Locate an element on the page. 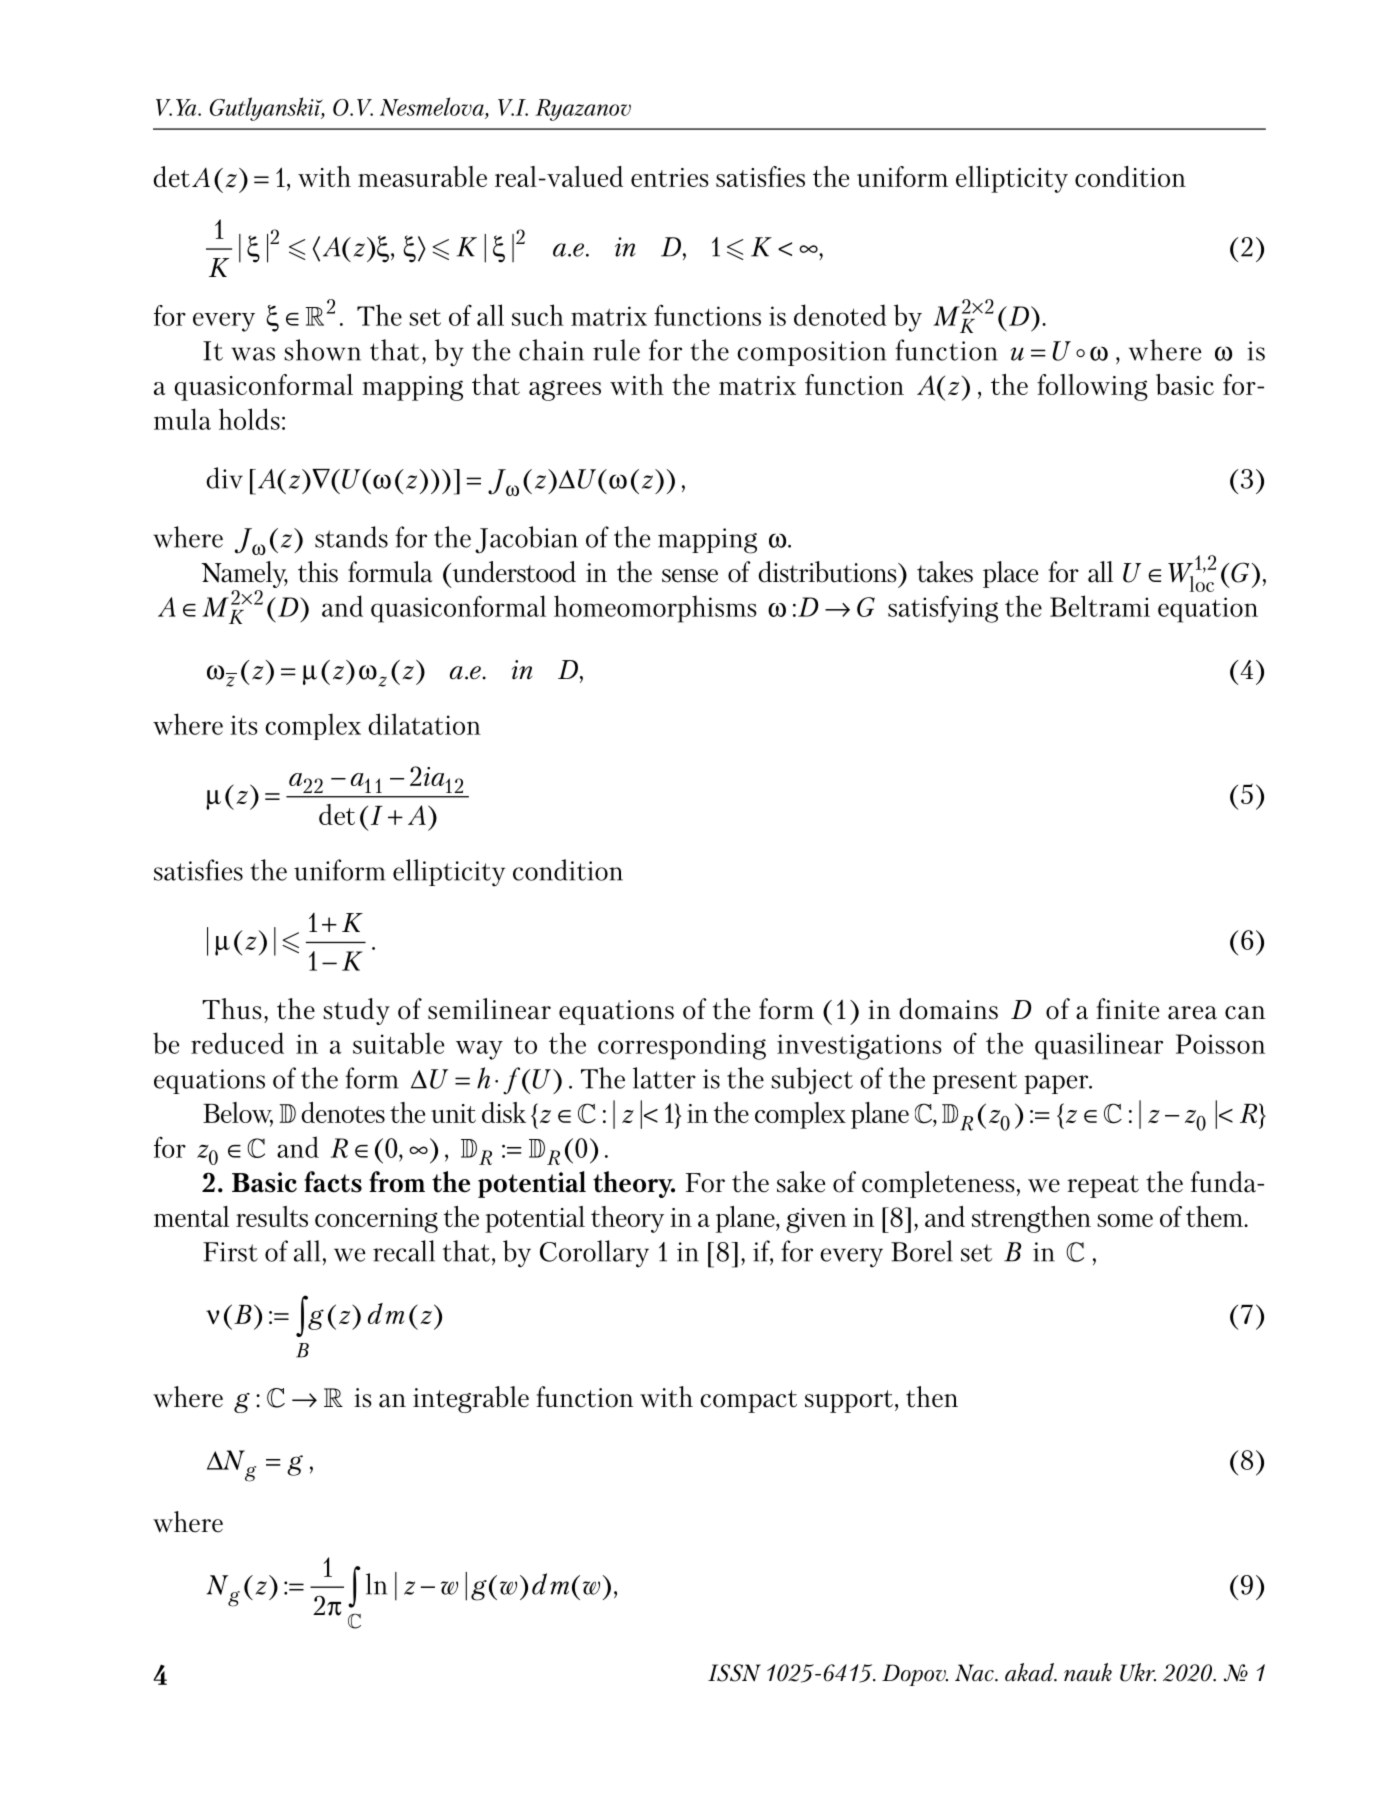 The height and width of the document is (1809, 1391). ISSN is located at coordinates (734, 1673).
